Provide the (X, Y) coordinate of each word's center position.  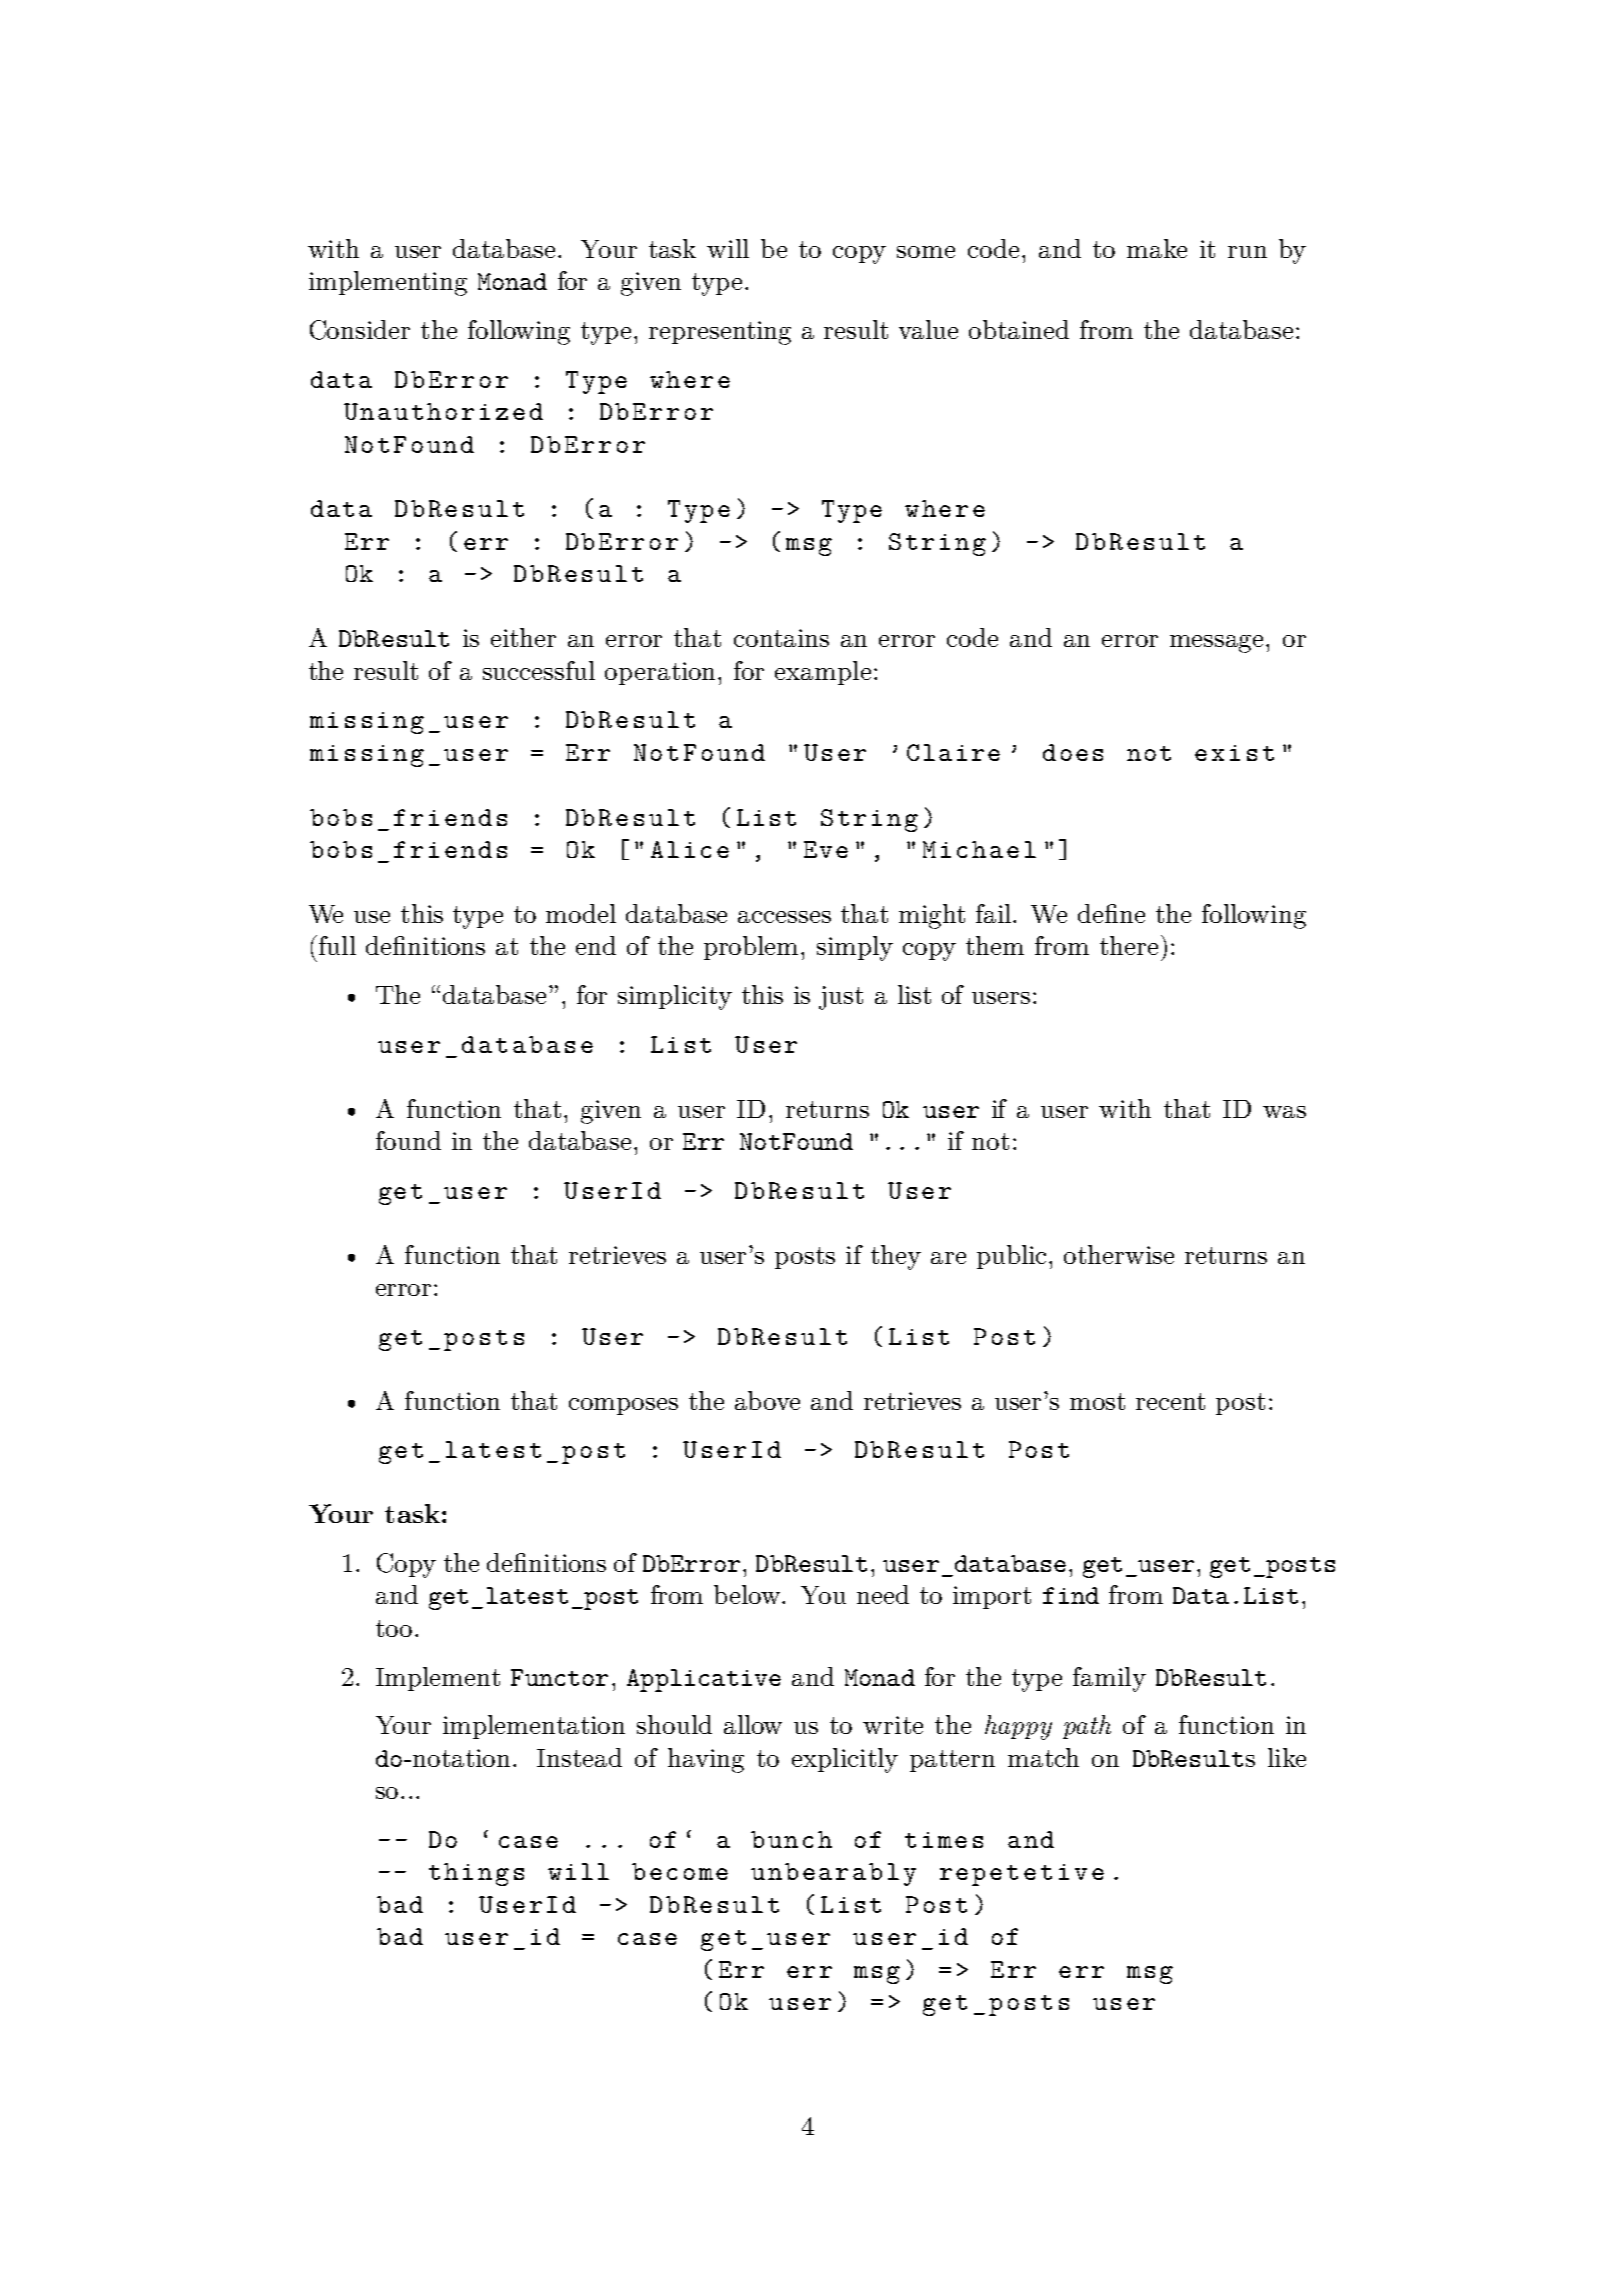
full (337, 945)
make (1157, 248)
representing (720, 333)
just (841, 998)
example (823, 673)
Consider (360, 330)
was (1284, 1112)
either (523, 637)
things (476, 1874)
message (1216, 644)
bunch (791, 1839)
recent (1170, 1401)
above (767, 1400)
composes (623, 1406)
